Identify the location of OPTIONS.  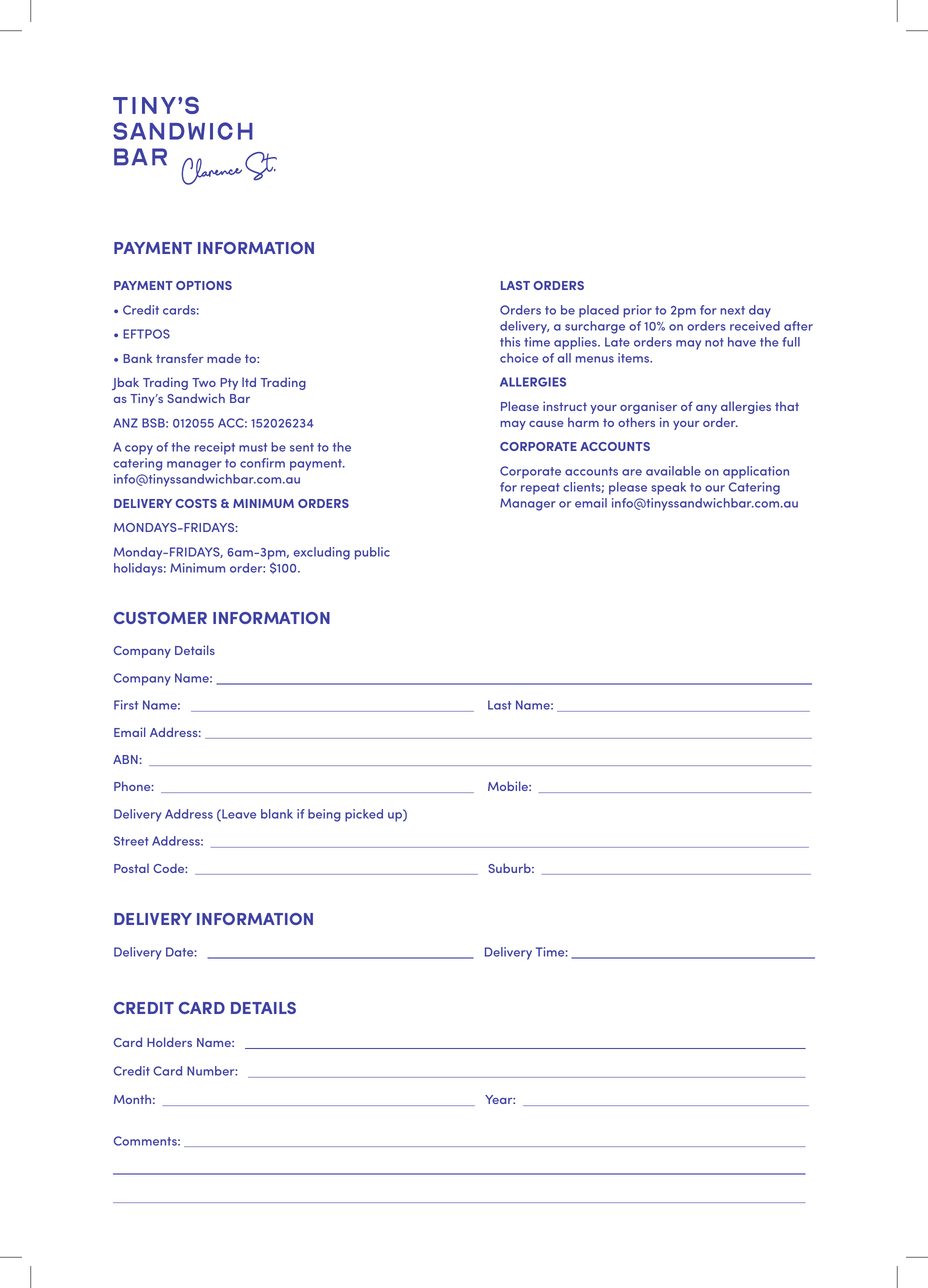
(204, 285).
